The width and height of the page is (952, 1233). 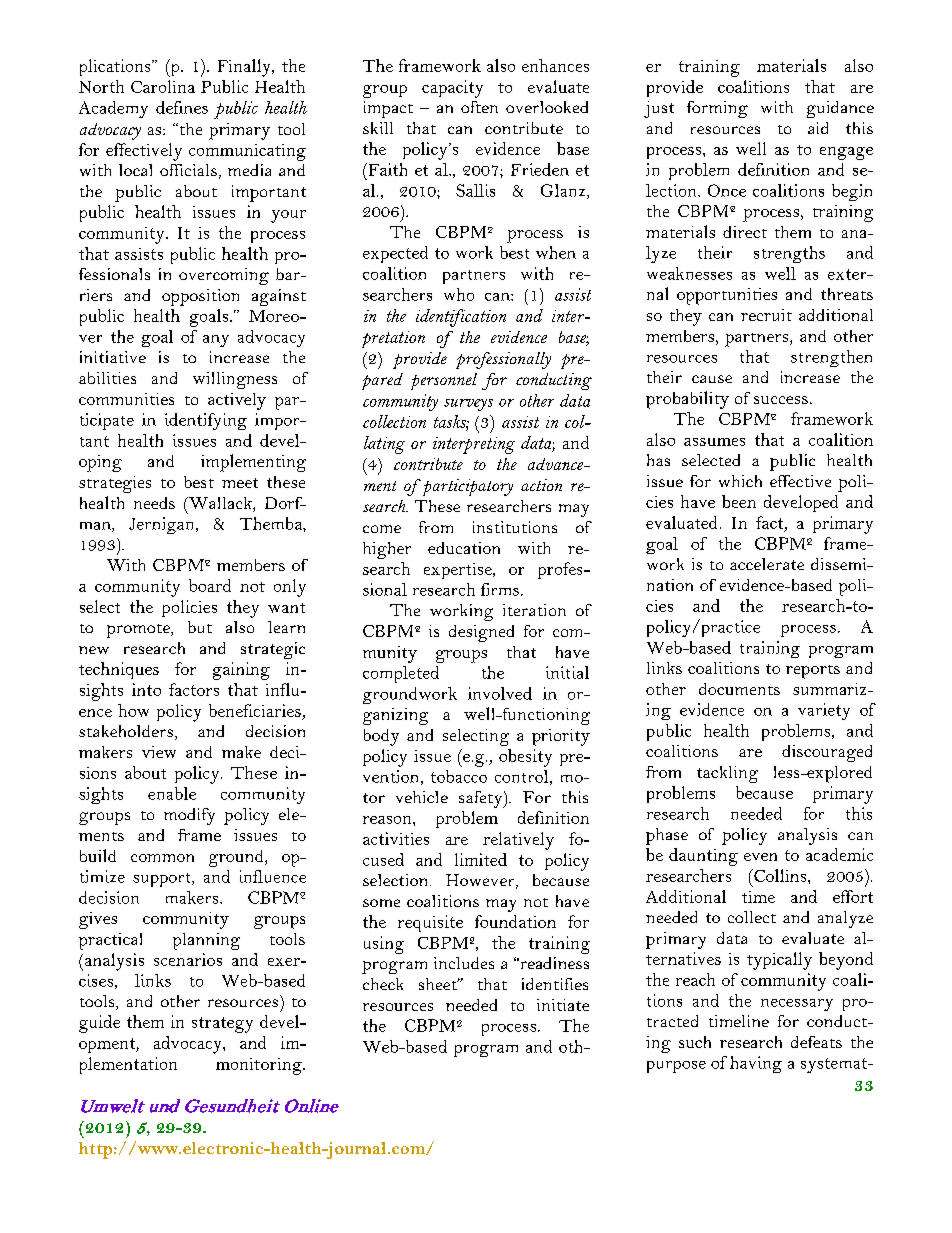 What do you see at coordinates (479, 107) in the page?
I see `often` at bounding box center [479, 107].
